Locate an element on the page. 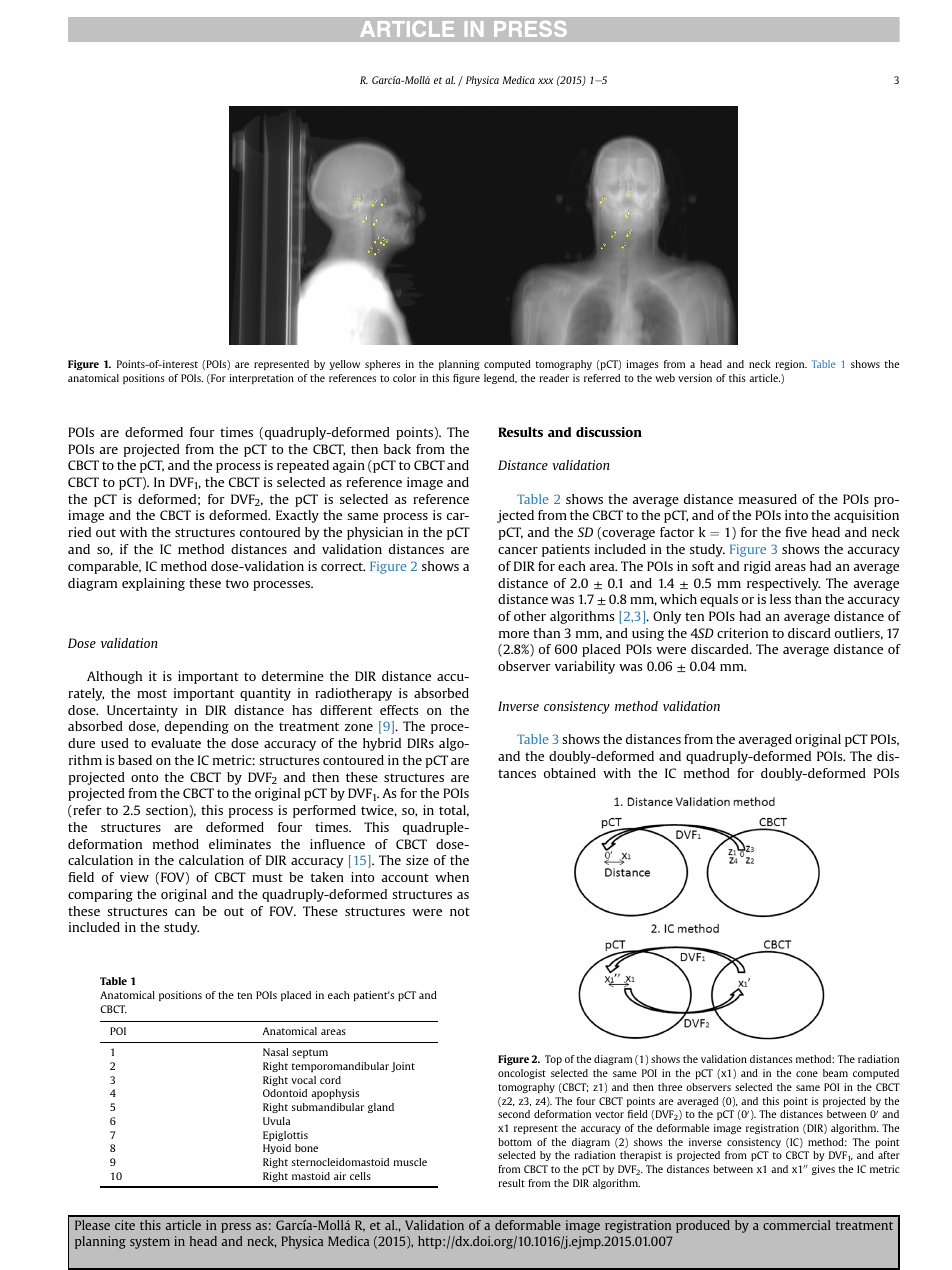  region is located at coordinates (791, 365).
